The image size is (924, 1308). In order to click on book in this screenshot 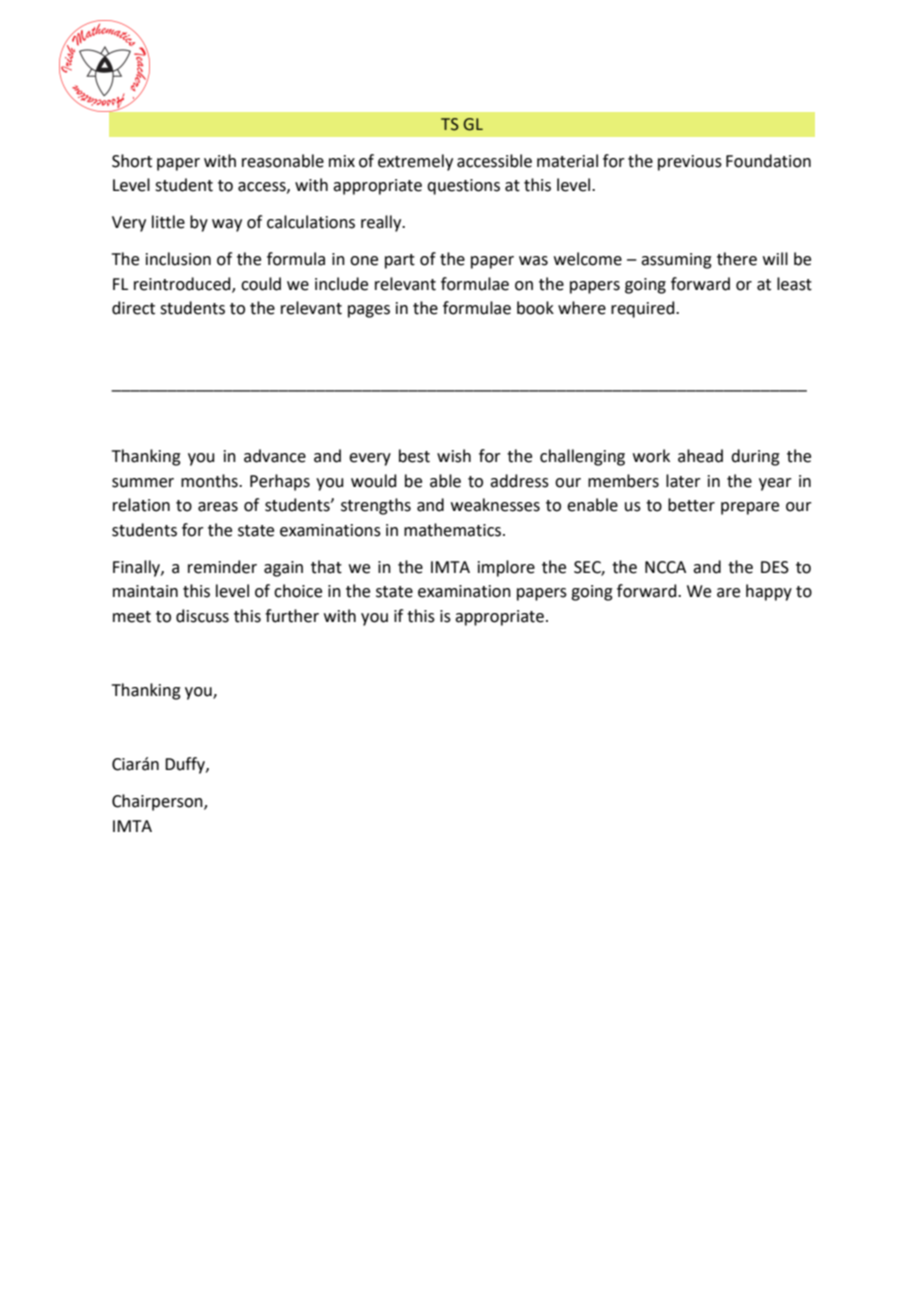, I will do `click(535, 308)`.
